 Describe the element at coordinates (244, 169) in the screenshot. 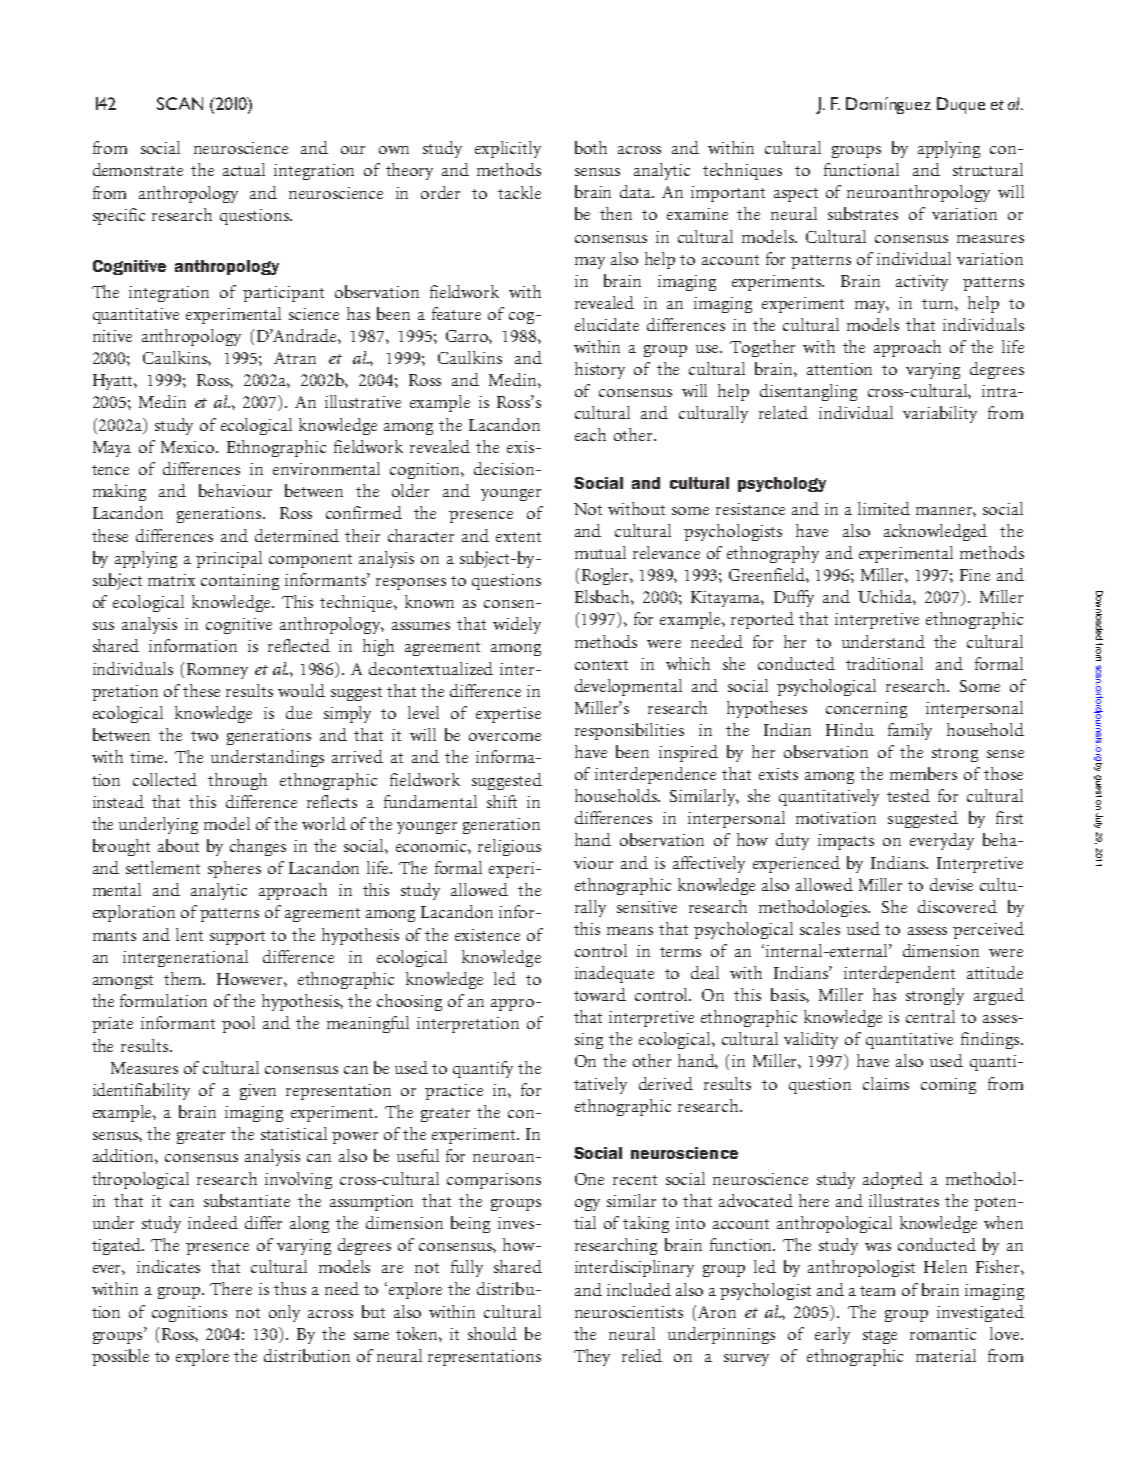

I see `actual` at that location.
